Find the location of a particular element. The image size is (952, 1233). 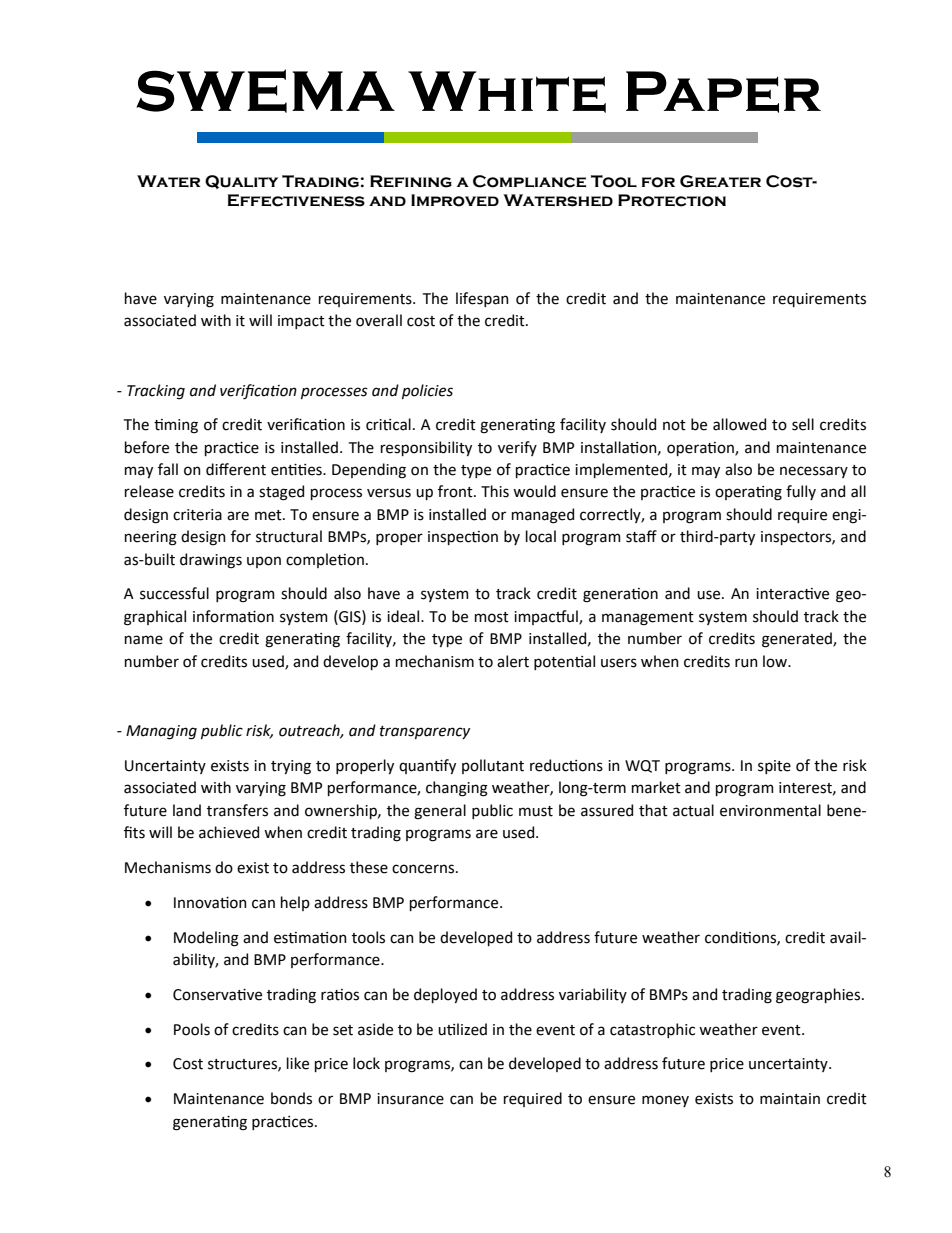

insurance is located at coordinates (410, 1099).
